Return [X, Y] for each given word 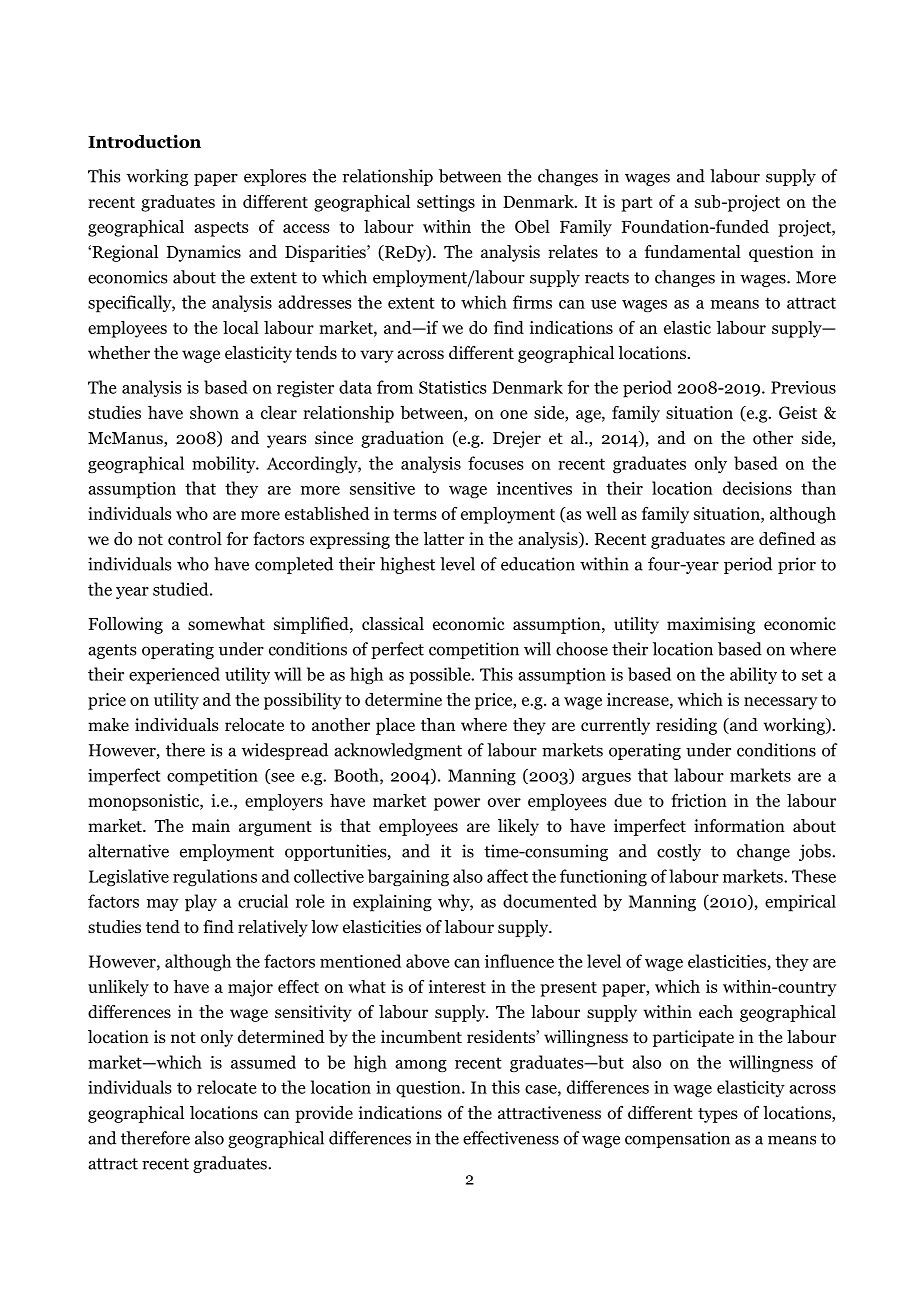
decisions [757, 488]
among [421, 1066]
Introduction [144, 141]
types [718, 1115]
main [211, 825]
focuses [495, 463]
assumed [263, 1062]
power [457, 804]
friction [699, 800]
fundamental [693, 251]
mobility [225, 464]
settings [446, 203]
